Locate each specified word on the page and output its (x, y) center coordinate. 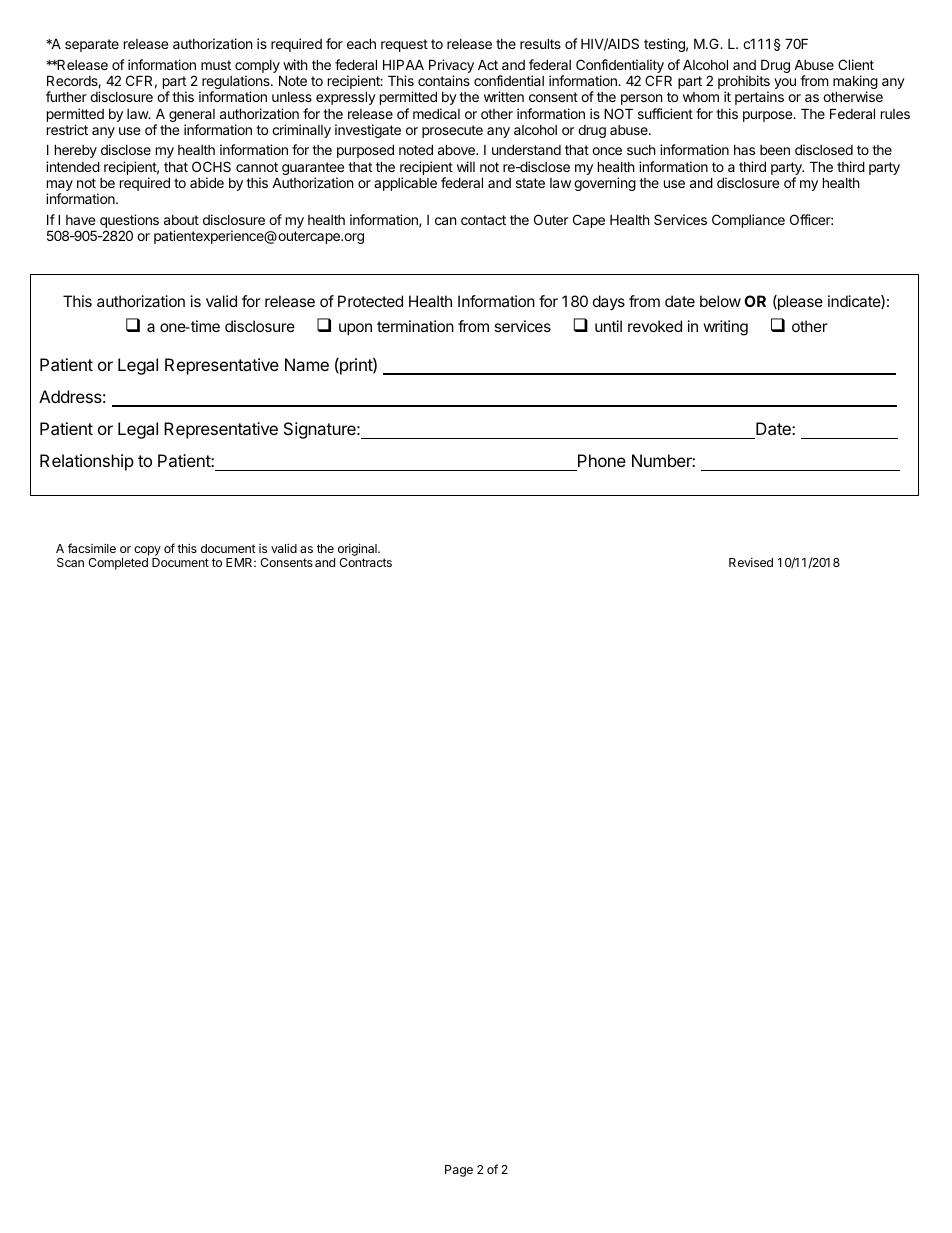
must (216, 65)
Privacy (451, 67)
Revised (751, 562)
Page (459, 1171)
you (785, 83)
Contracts (365, 562)
